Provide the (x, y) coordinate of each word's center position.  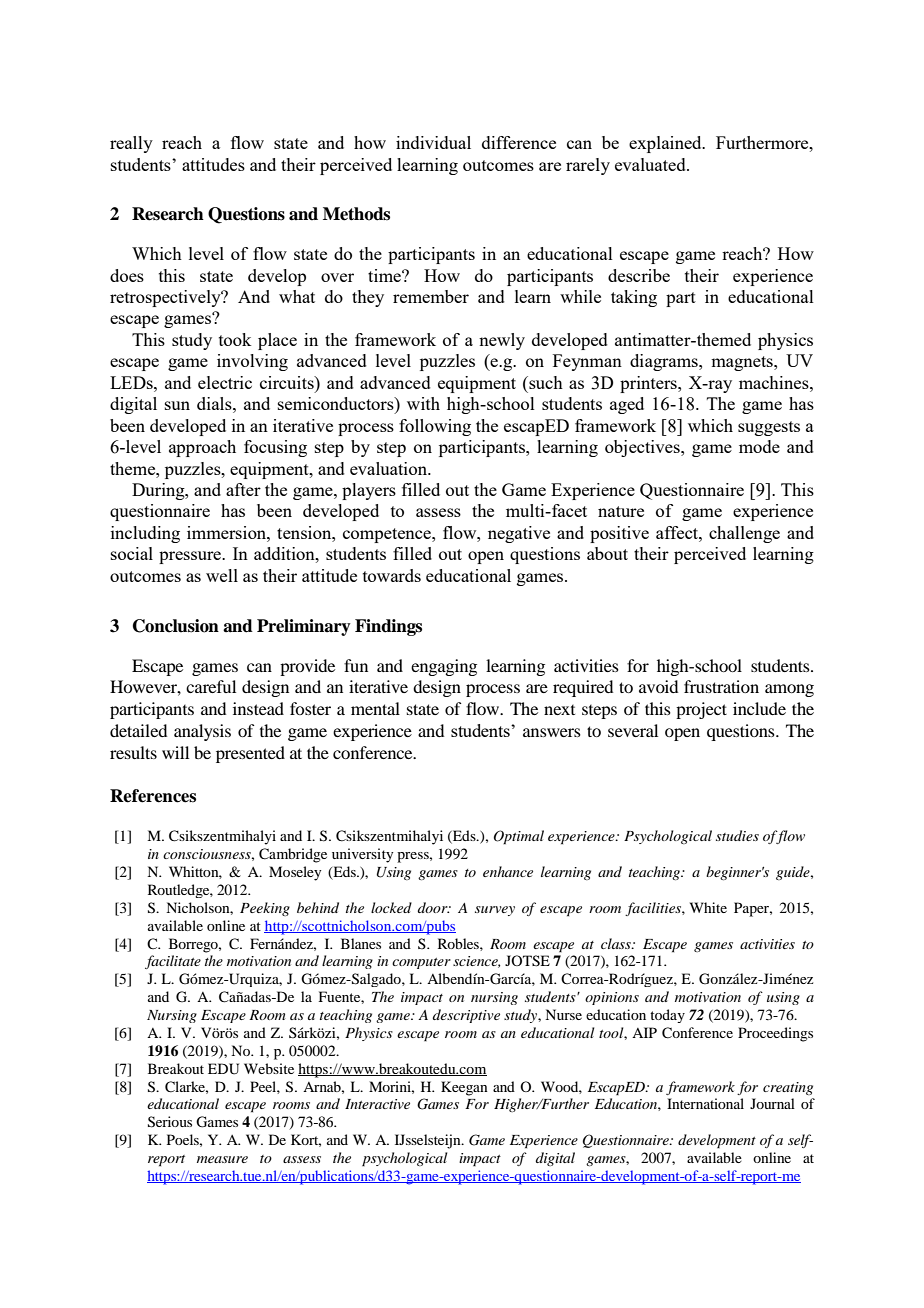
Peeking (265, 909)
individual (433, 142)
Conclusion (176, 626)
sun (177, 405)
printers (649, 384)
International (705, 1103)
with (423, 403)
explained (666, 144)
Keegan (464, 1088)
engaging (444, 667)
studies (737, 835)
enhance (508, 871)
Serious (170, 1122)
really (131, 144)
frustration (721, 686)
